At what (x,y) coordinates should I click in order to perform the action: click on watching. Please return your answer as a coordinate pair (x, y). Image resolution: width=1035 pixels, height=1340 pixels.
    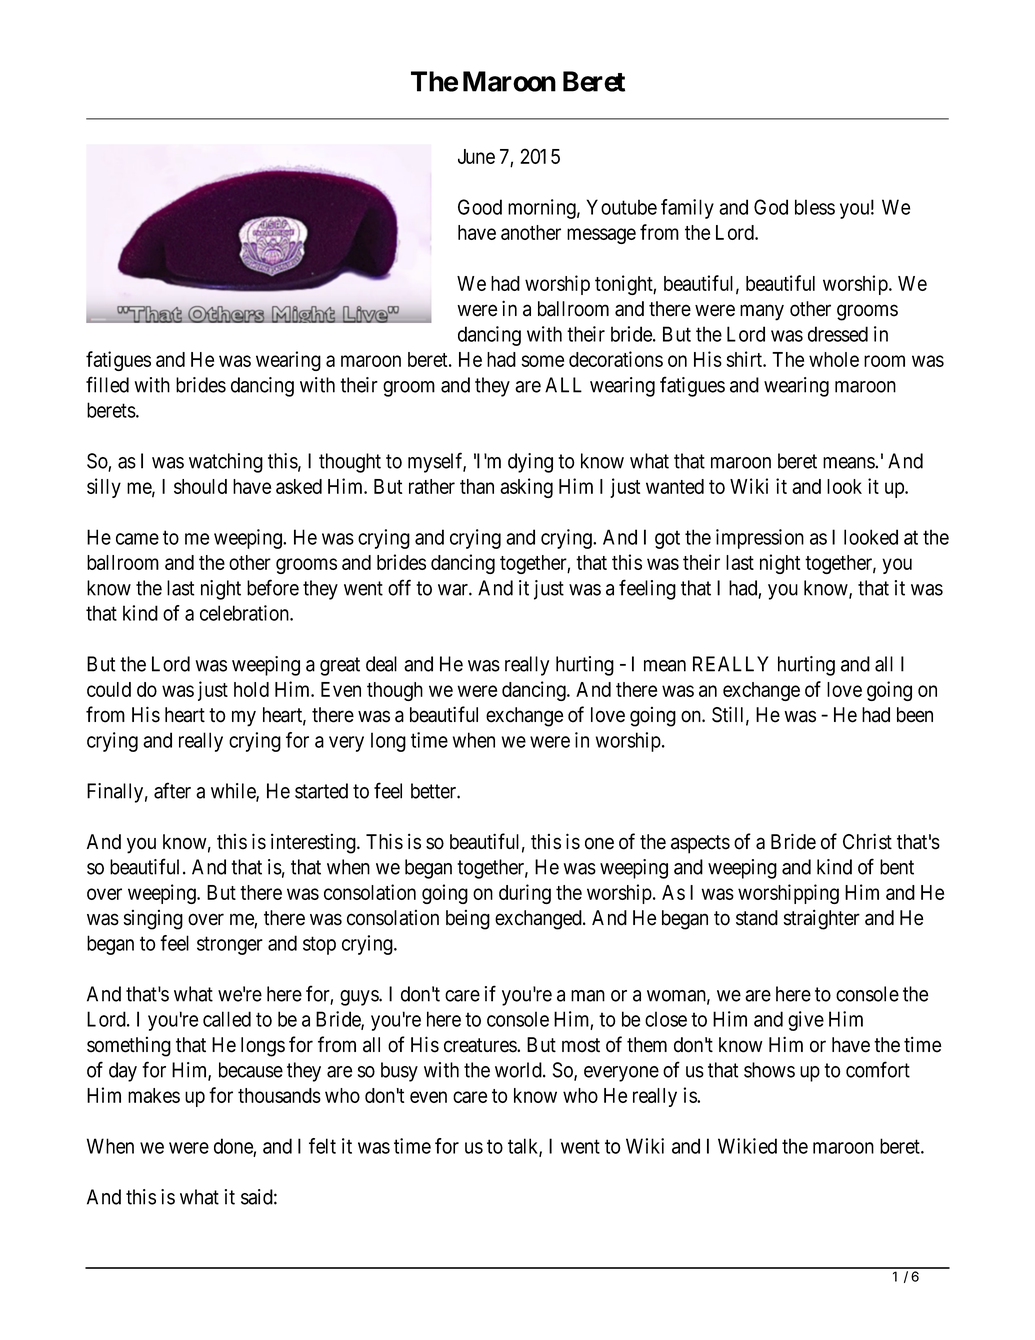
    Looking at the image, I should click on (226, 463).
